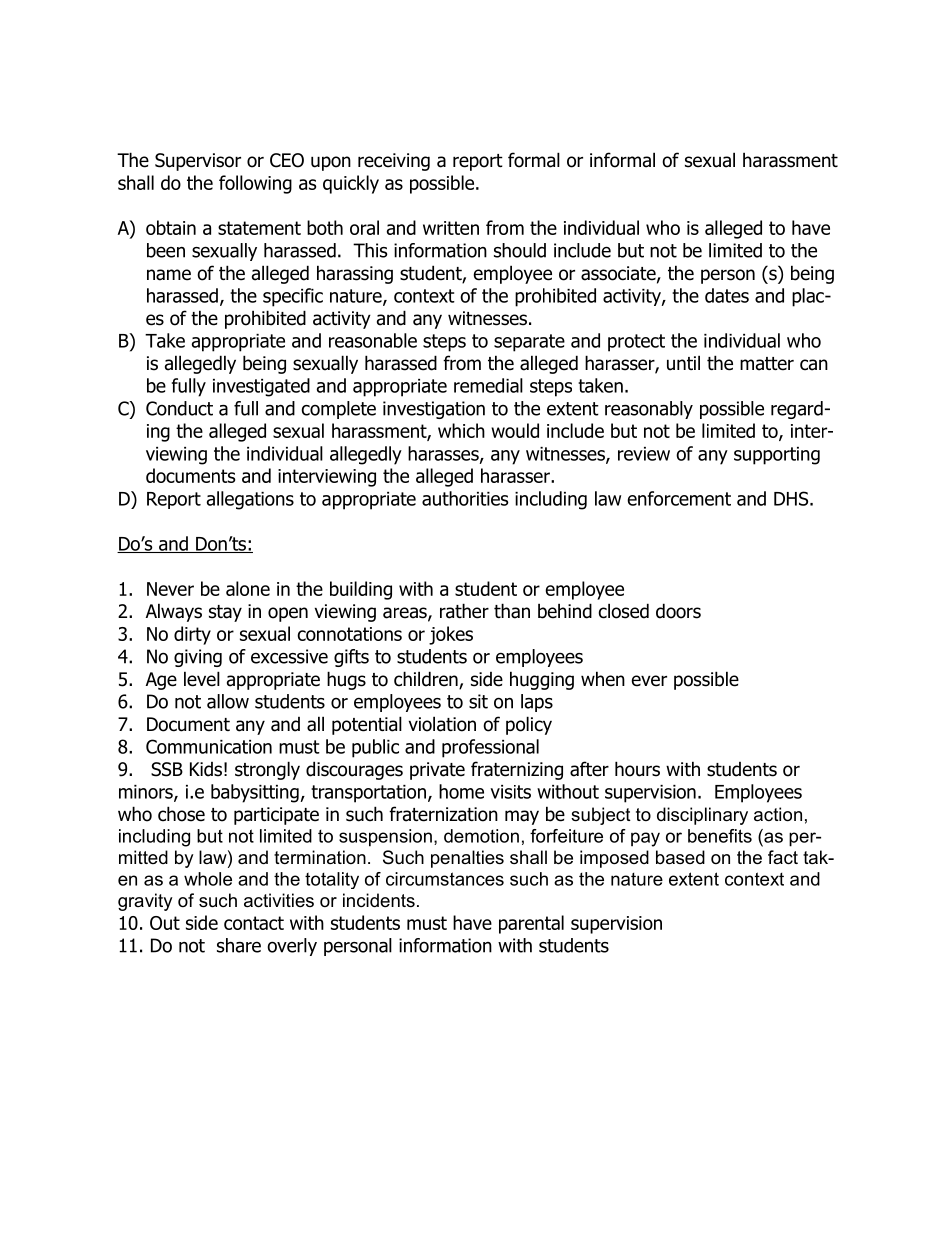 The height and width of the image is (1233, 952). I want to click on following, so click(255, 184).
